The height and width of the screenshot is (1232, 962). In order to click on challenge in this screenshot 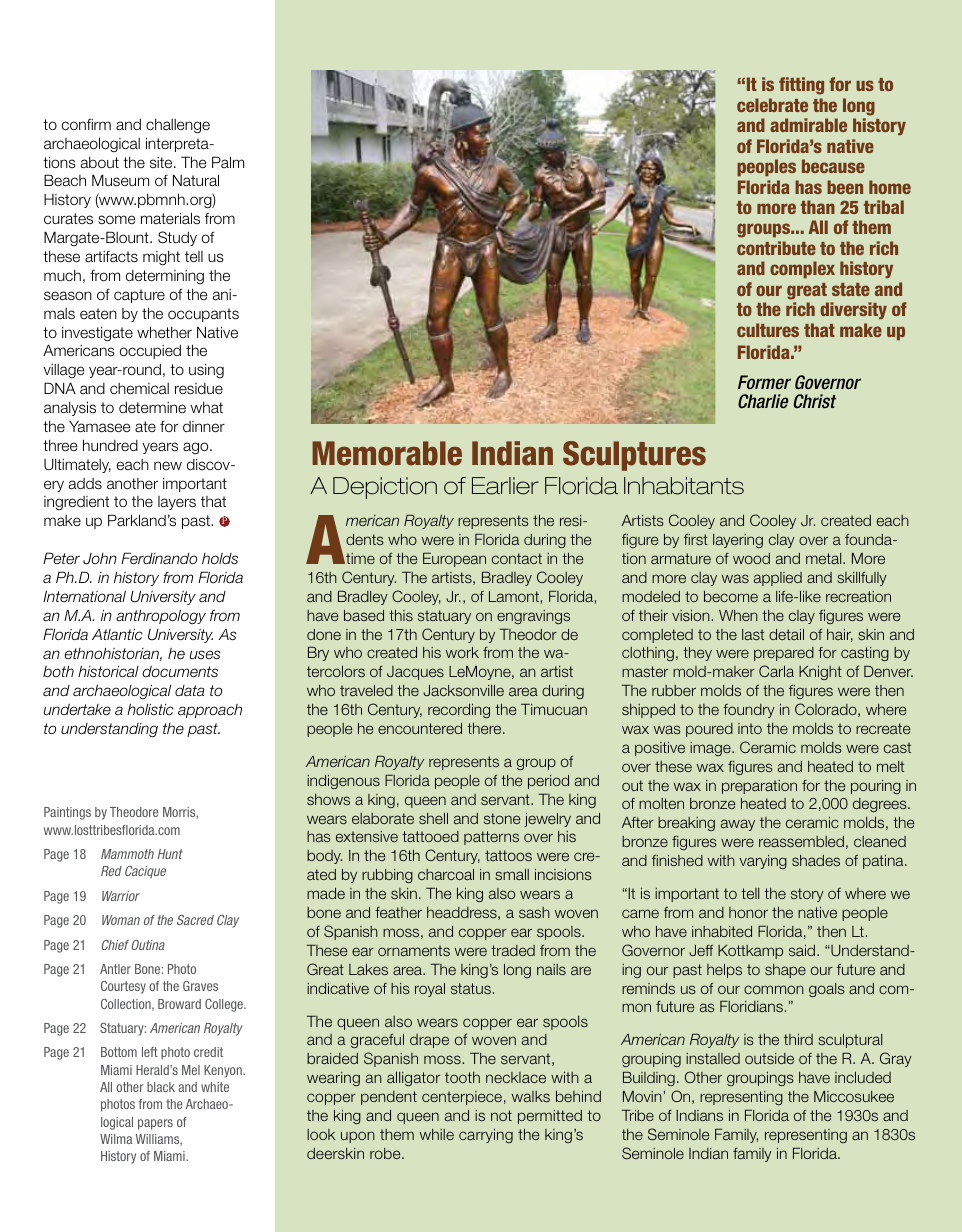, I will do `click(178, 126)`.
